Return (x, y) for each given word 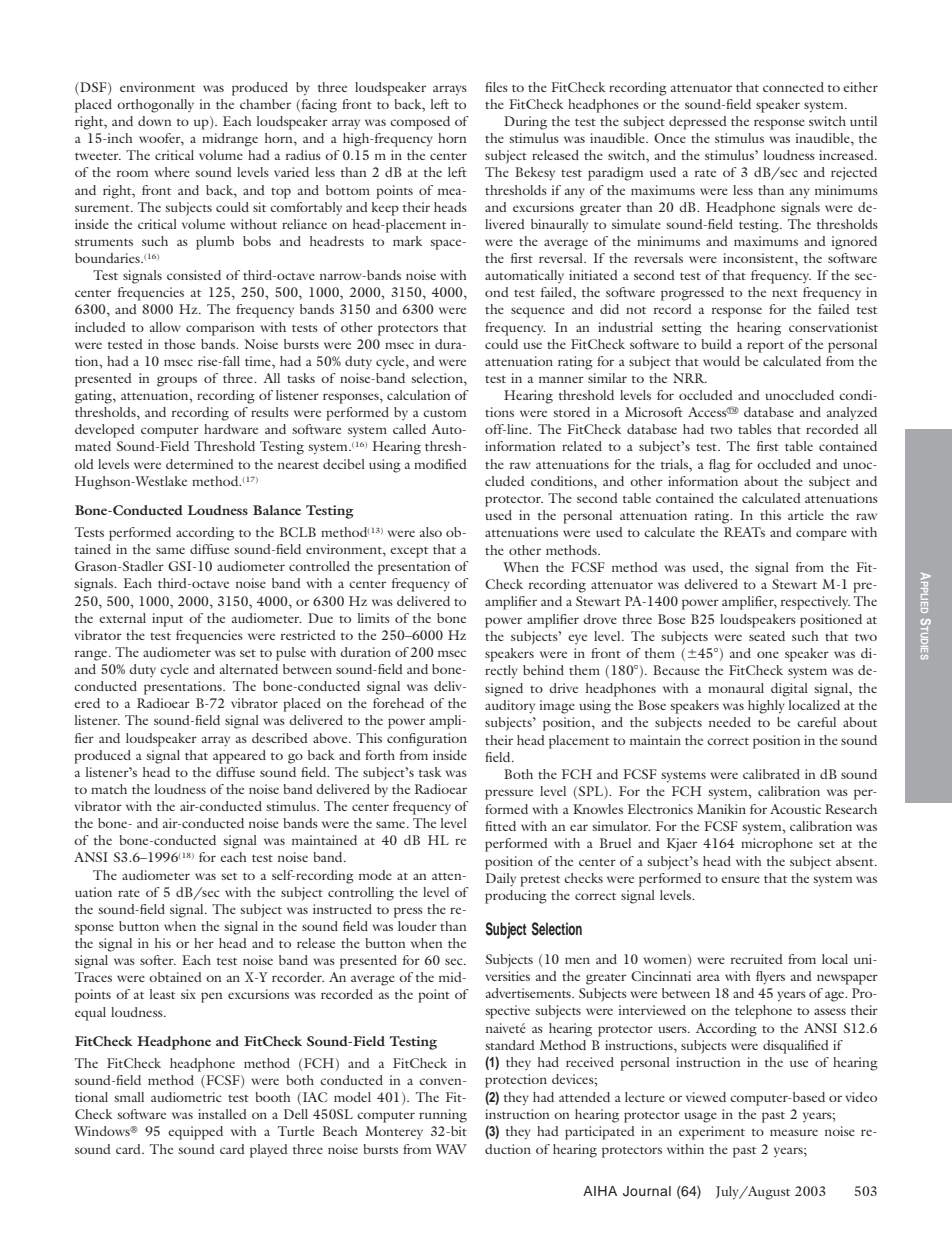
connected (793, 87)
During (525, 123)
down (155, 121)
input (167, 620)
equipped (195, 1133)
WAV (451, 1149)
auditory (510, 707)
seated (767, 636)
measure (794, 1132)
